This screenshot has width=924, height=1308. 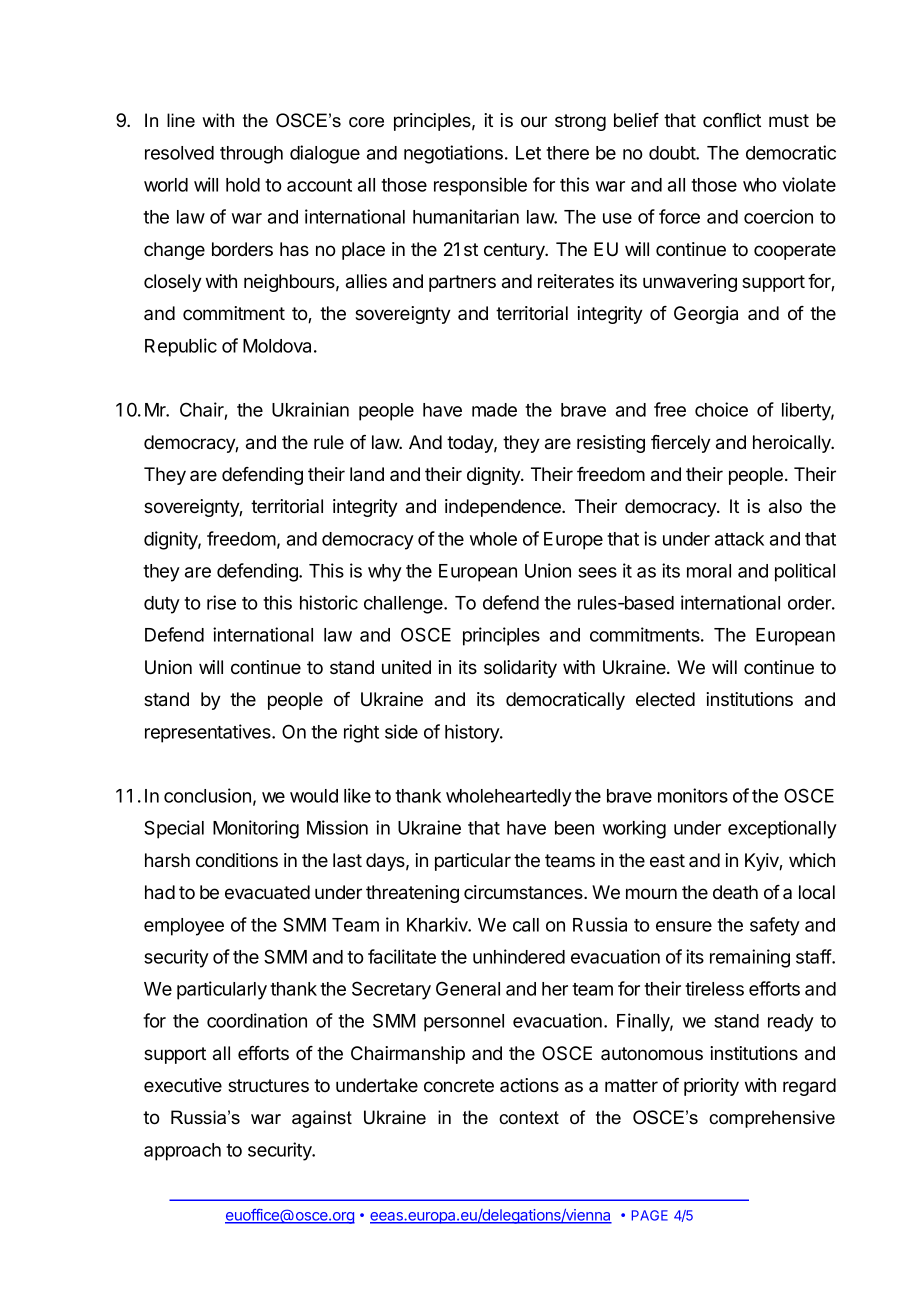 I want to click on conflict, so click(x=732, y=120).
